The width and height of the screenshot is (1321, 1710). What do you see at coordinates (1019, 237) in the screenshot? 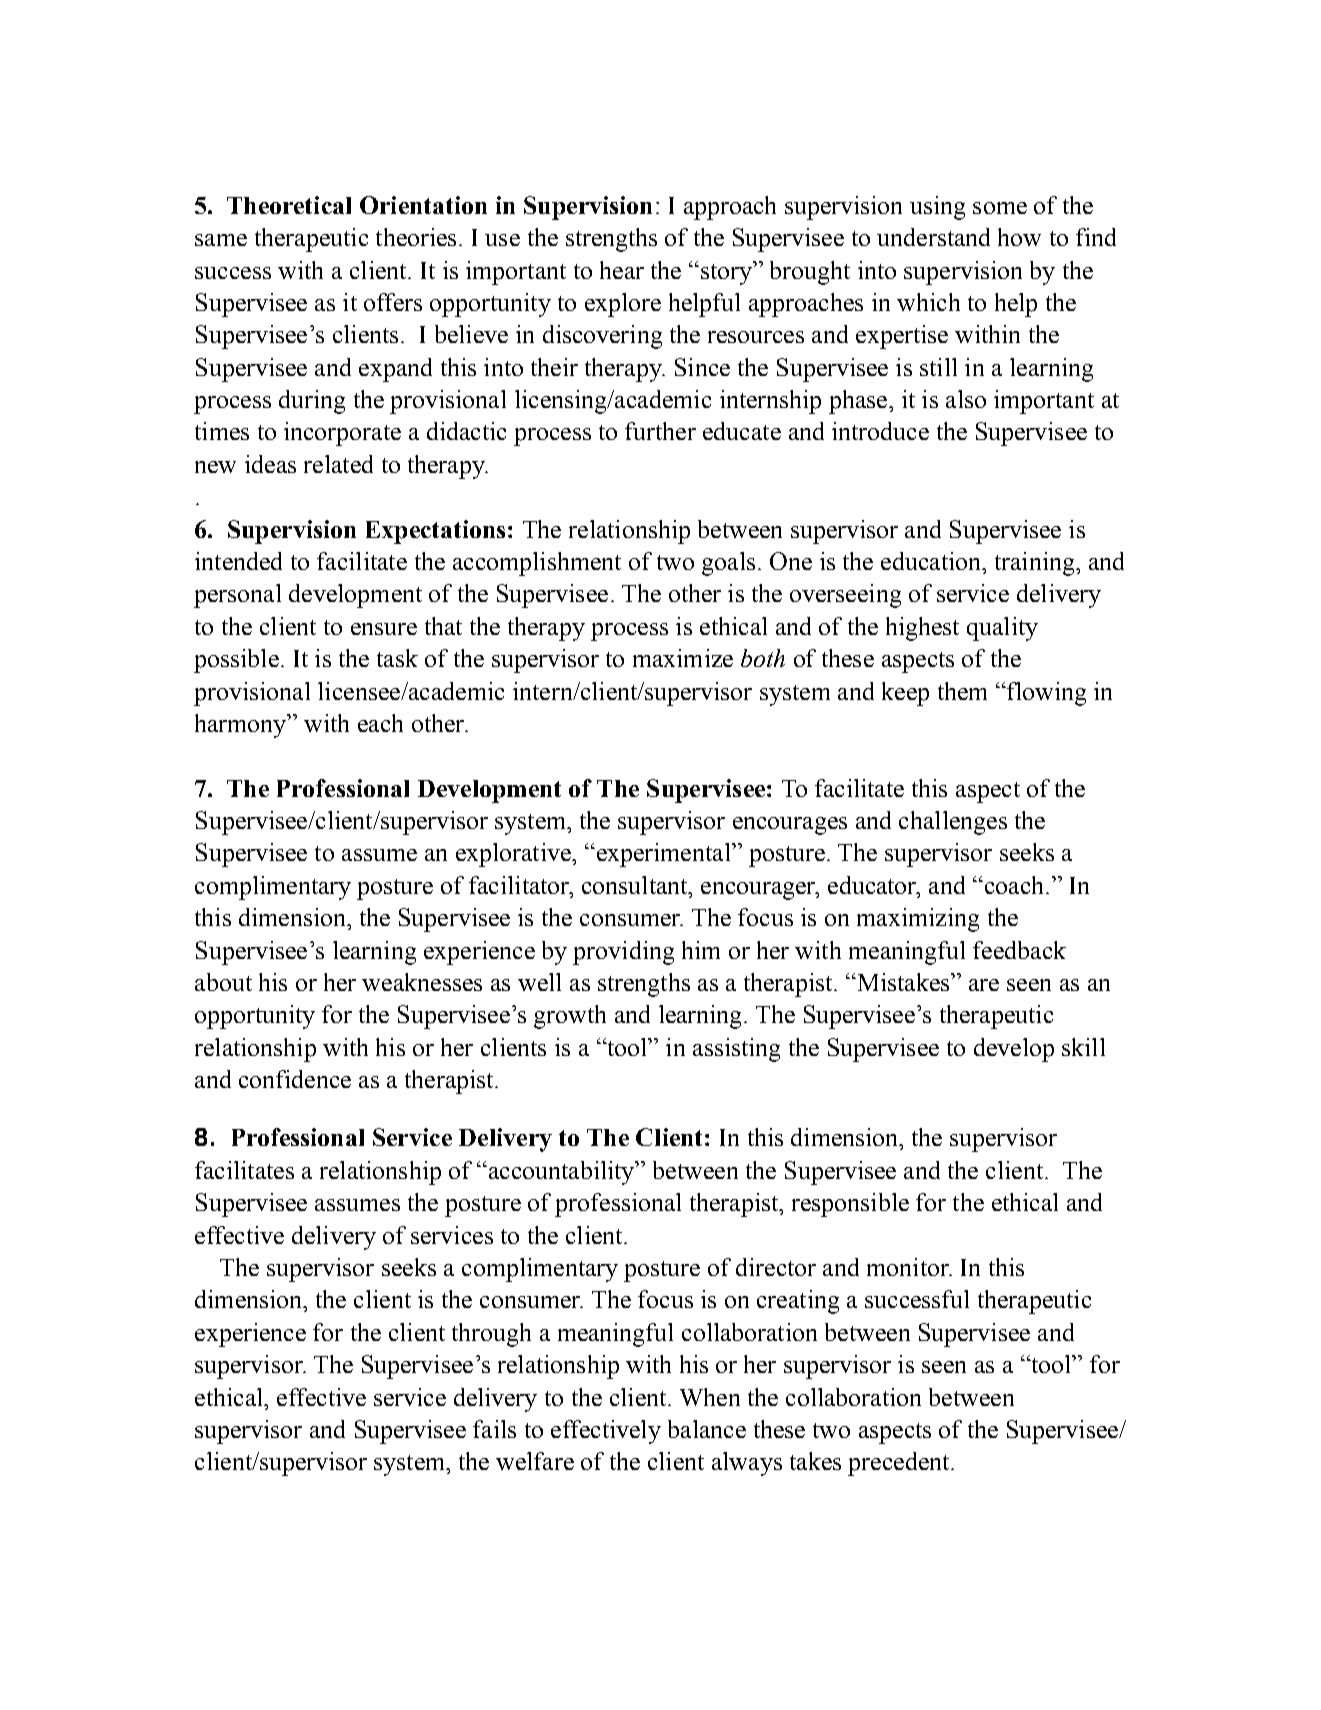
I see `how` at bounding box center [1019, 237].
